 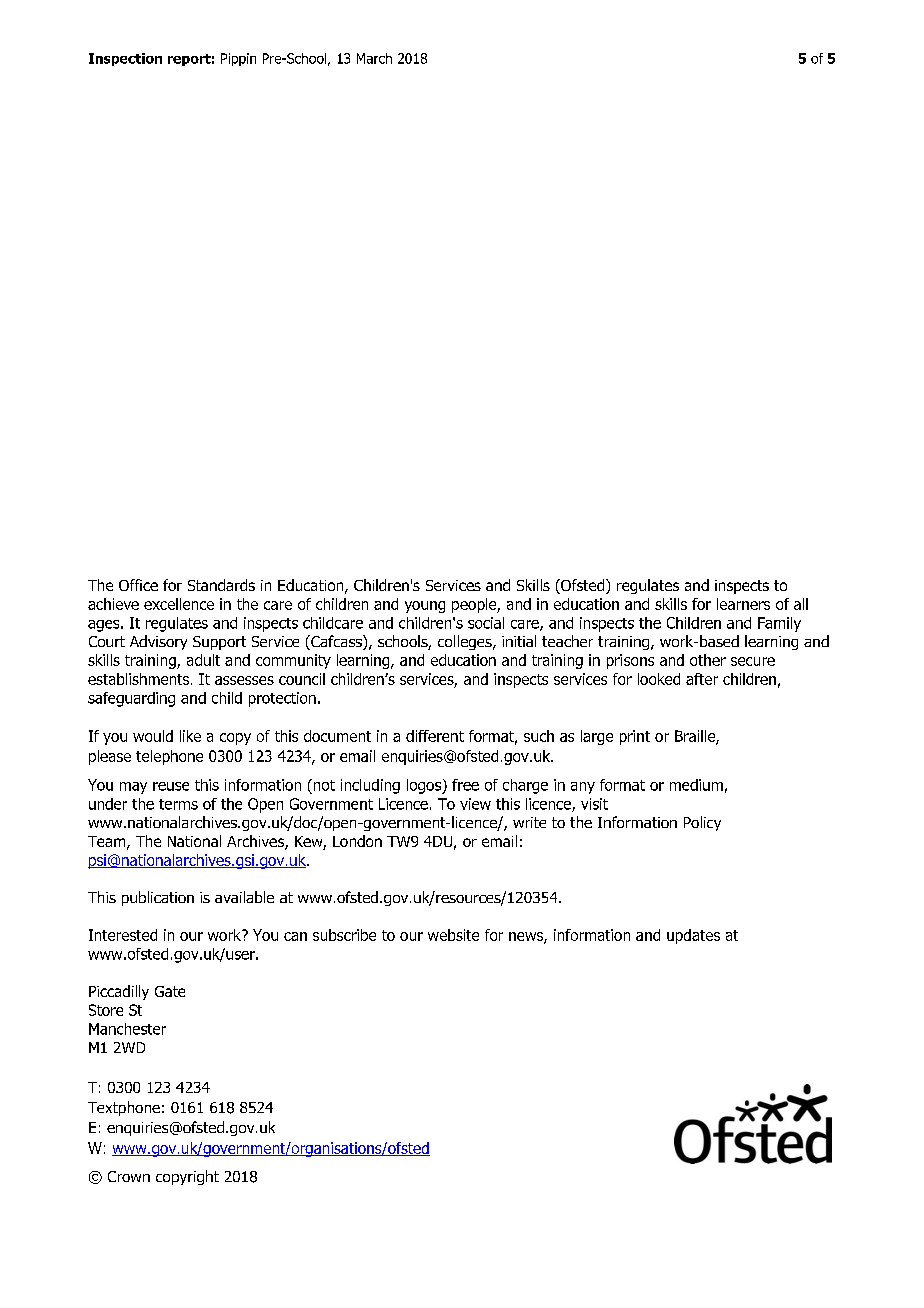 I want to click on social, so click(x=486, y=623).
